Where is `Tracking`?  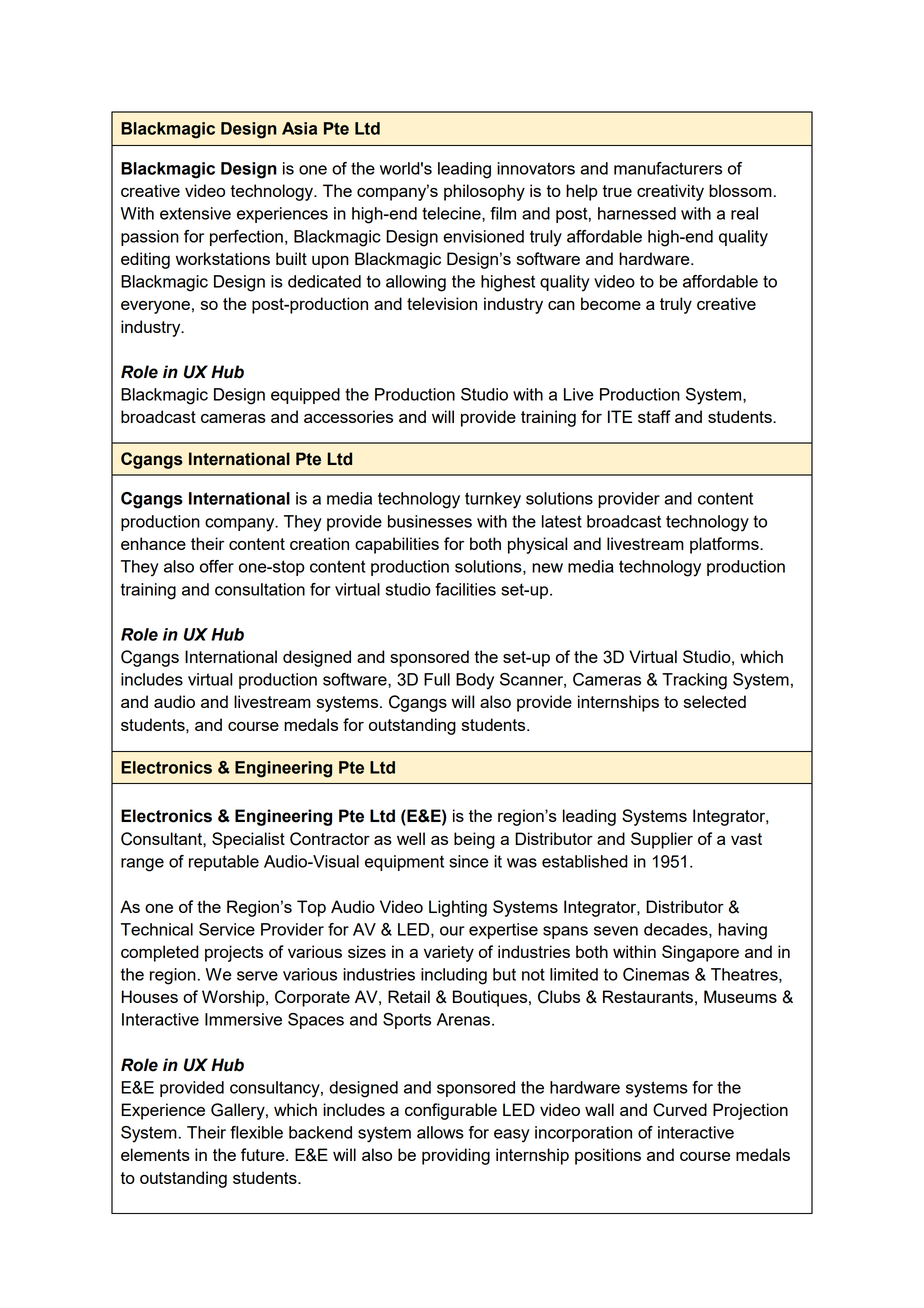 Tracking is located at coordinates (694, 681).
